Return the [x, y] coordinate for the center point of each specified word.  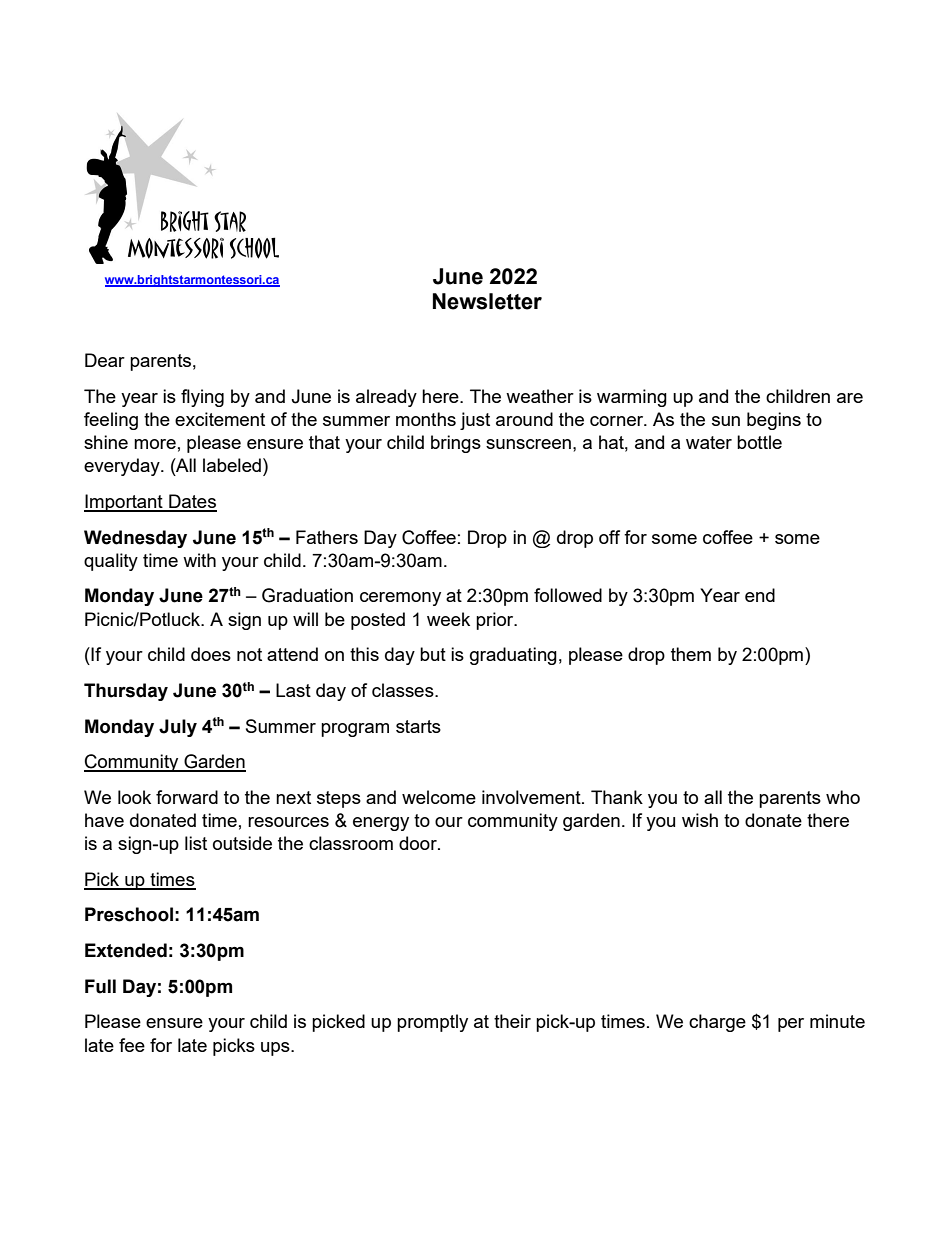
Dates [192, 502]
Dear [105, 360]
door [419, 843]
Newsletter [487, 301]
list [196, 843]
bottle [759, 442]
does [211, 654]
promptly [432, 1023]
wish [700, 820]
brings [456, 444]
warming [632, 398]
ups [276, 1049]
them [691, 654]
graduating [513, 656]
